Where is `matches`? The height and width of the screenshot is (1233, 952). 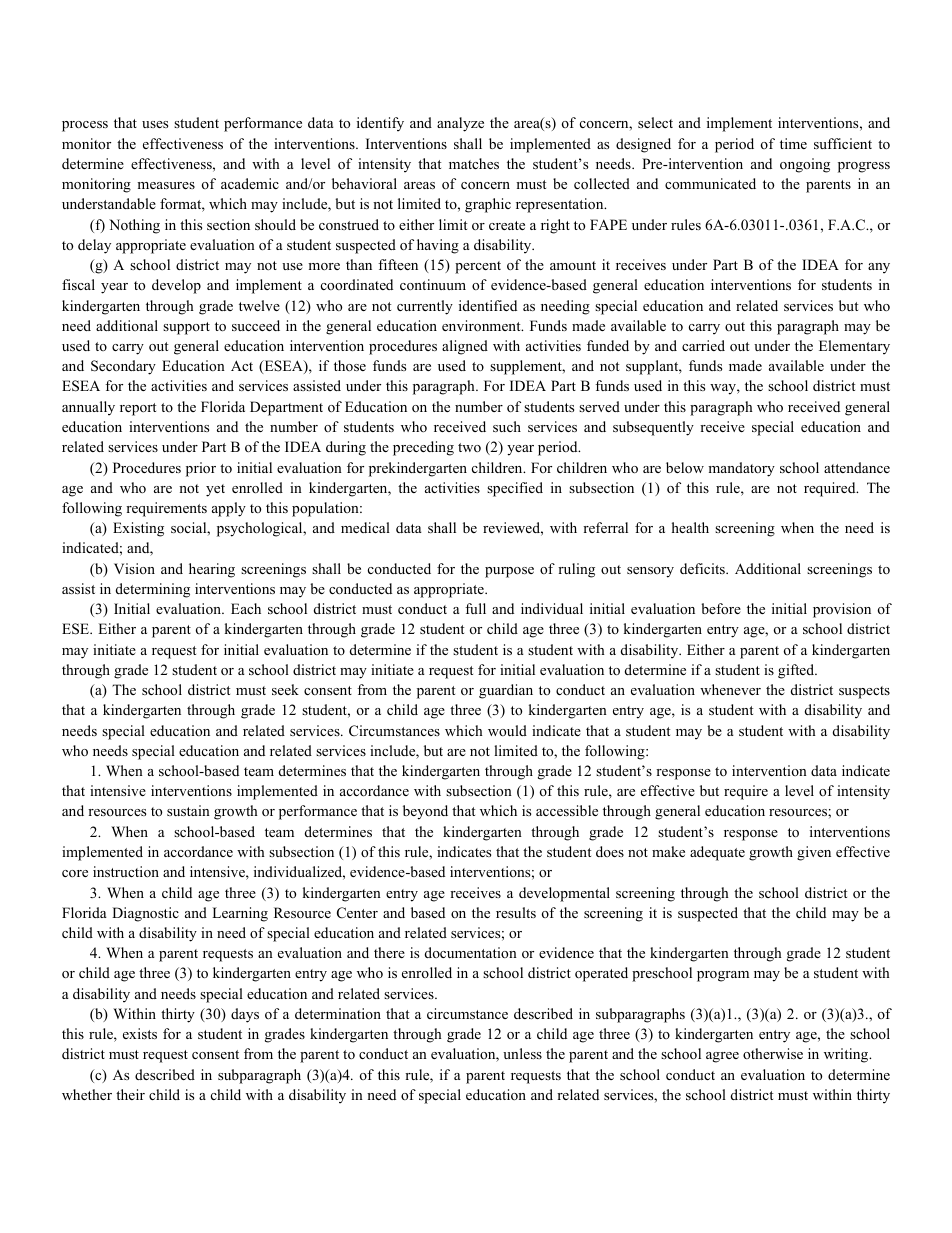 matches is located at coordinates (474, 163).
